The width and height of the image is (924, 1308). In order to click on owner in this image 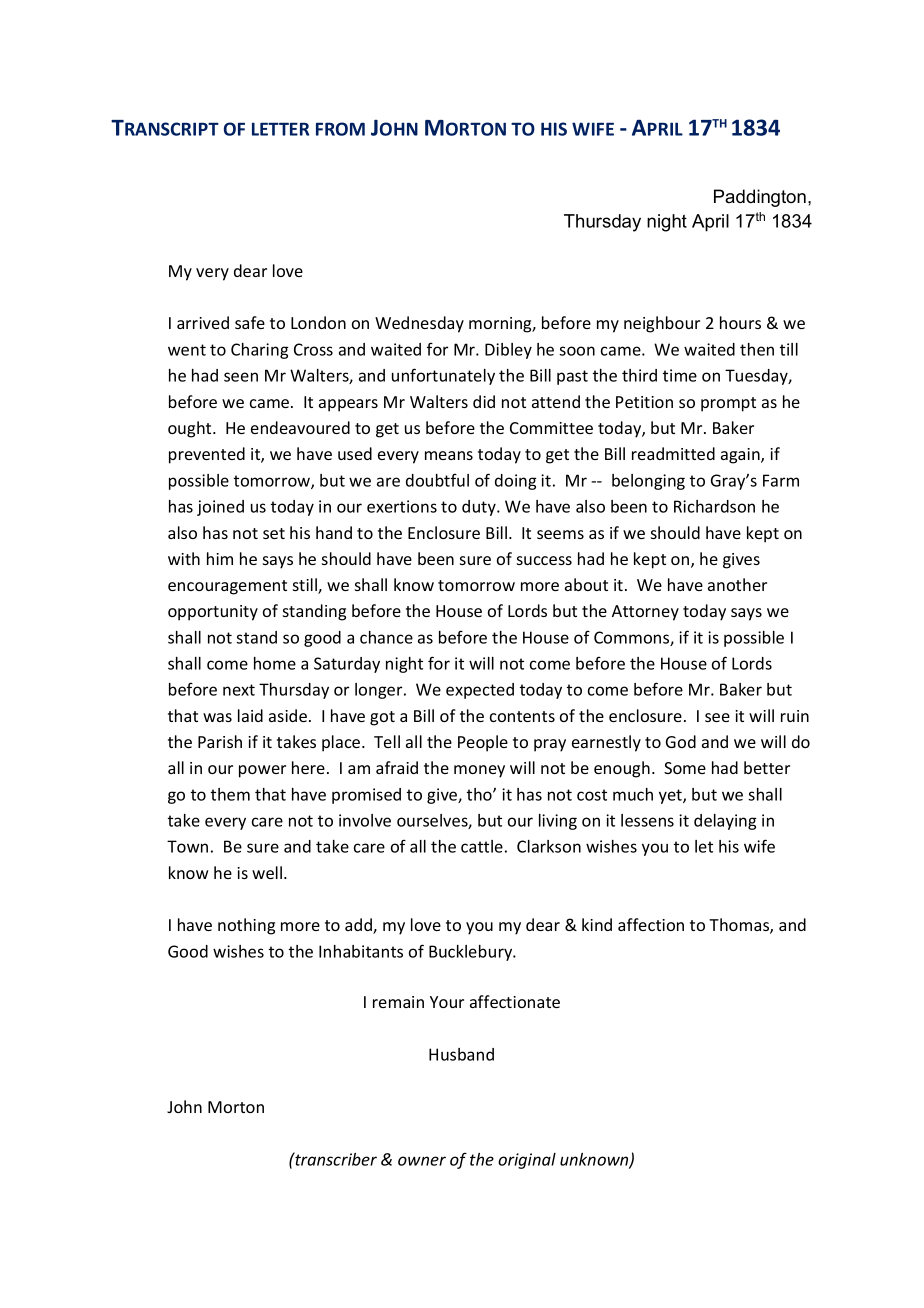, I will do `click(422, 1161)`.
